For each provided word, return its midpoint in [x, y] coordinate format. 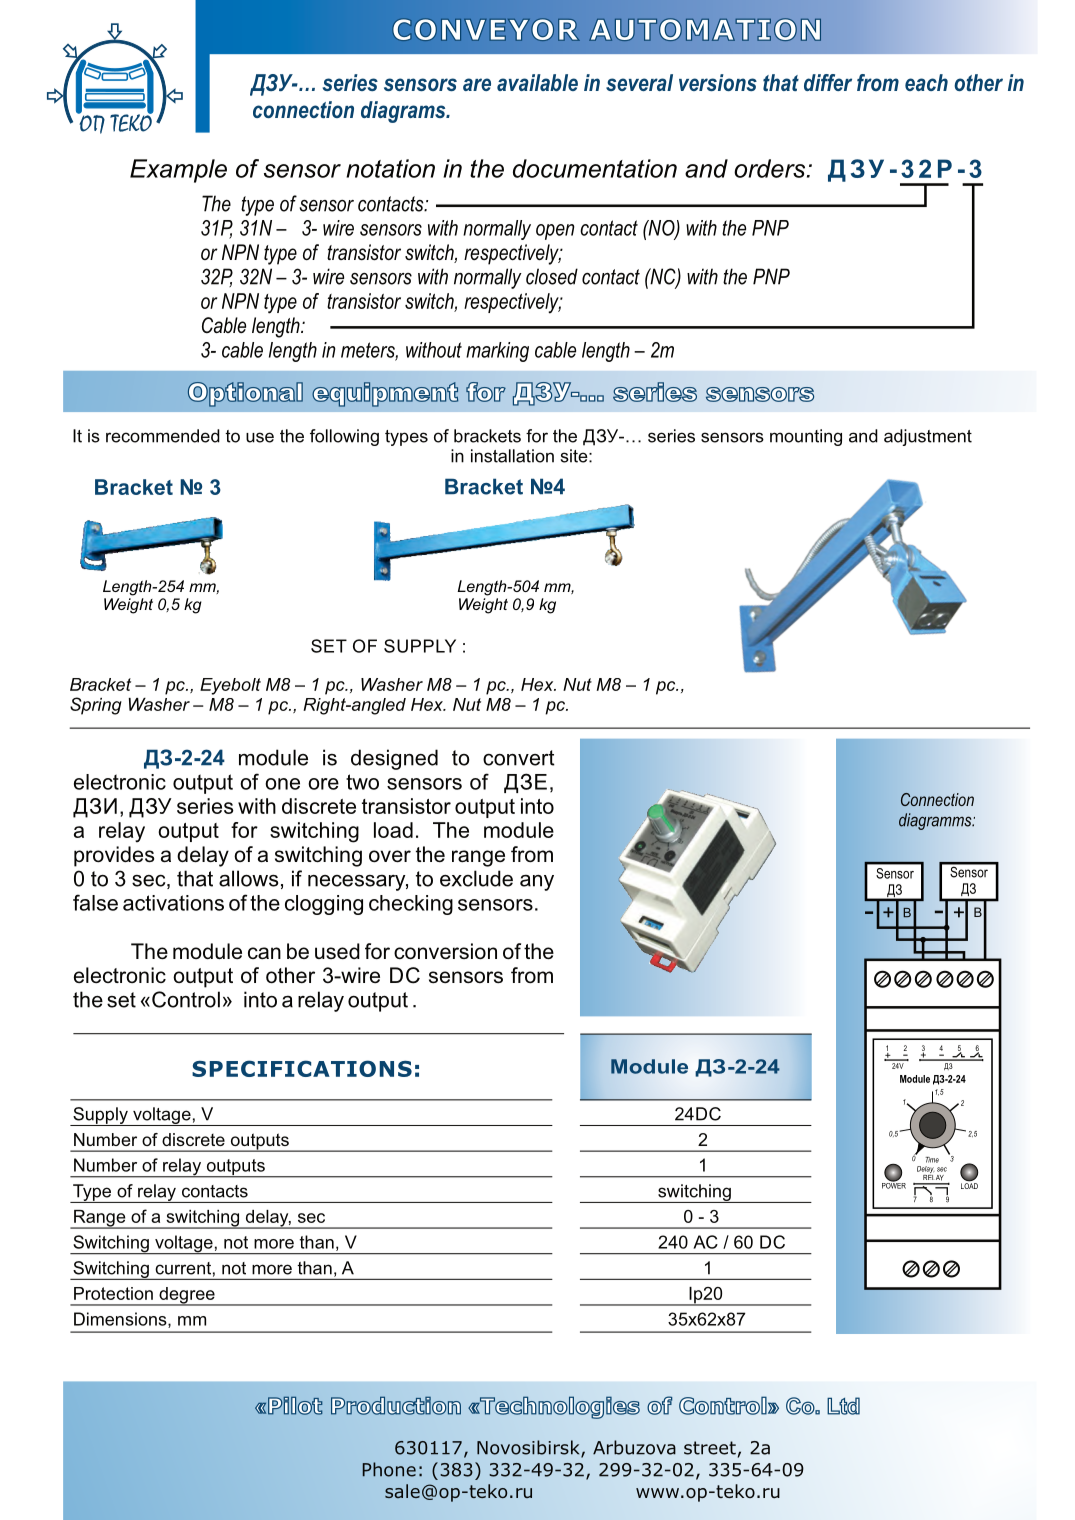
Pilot [295, 1406]
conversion [445, 951]
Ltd [843, 1406]
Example [178, 171]
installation [512, 456]
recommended [163, 436]
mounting [806, 437]
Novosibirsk [529, 1448]
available [537, 82]
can [264, 953]
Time [932, 1160]
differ [828, 82]
